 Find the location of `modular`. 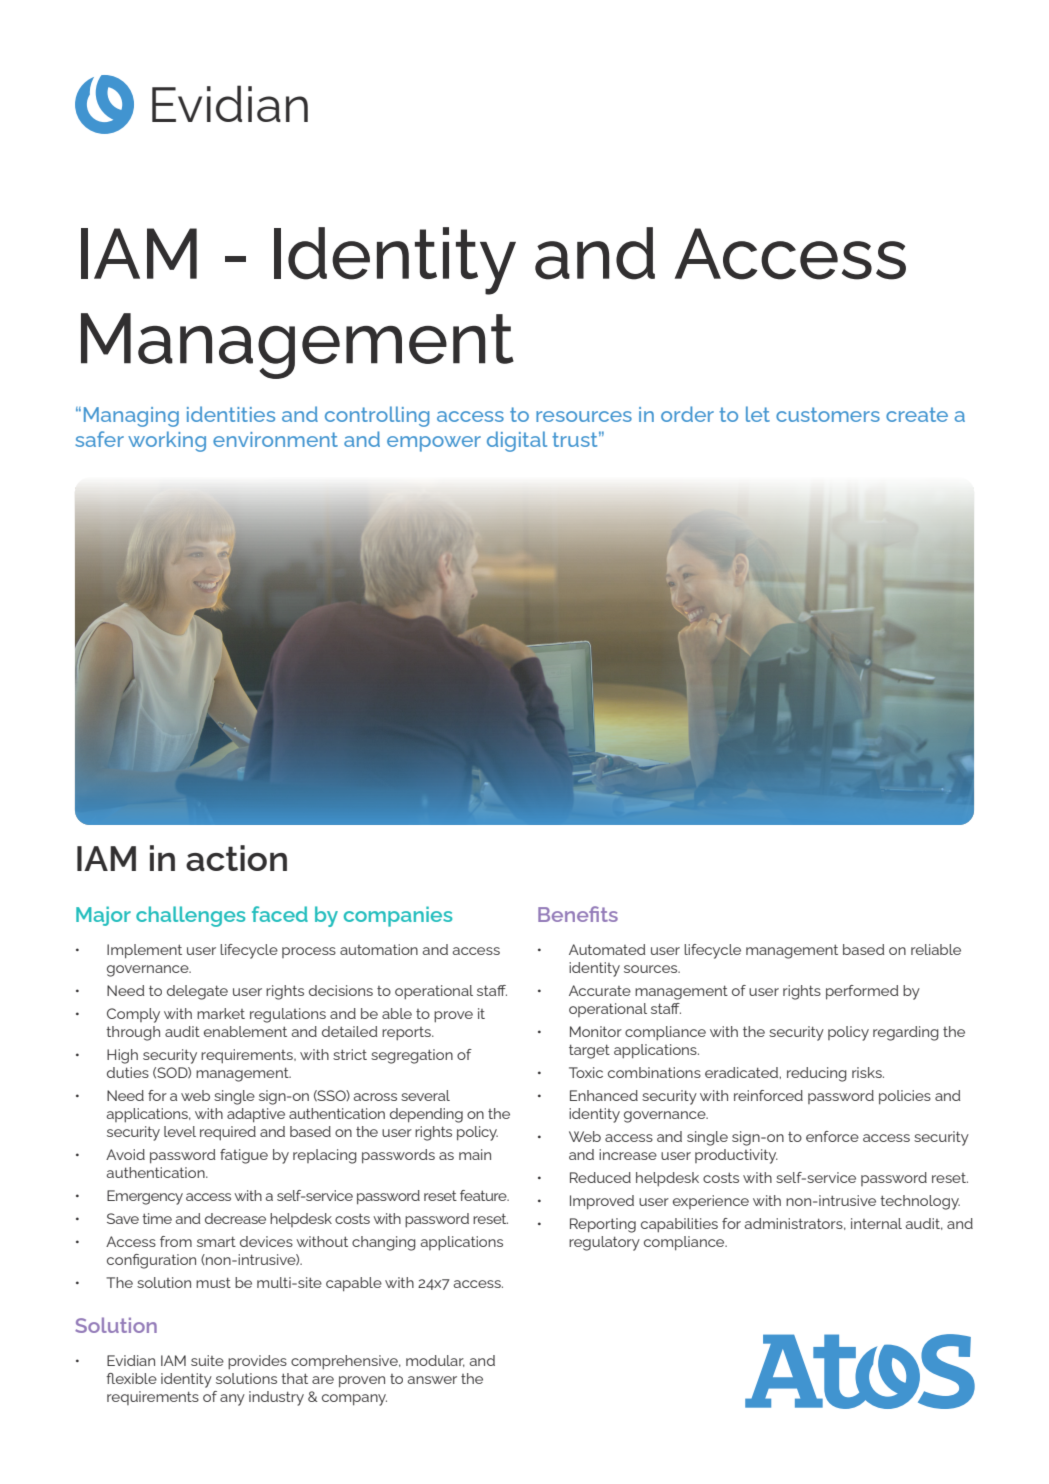

modular is located at coordinates (435, 1361).
